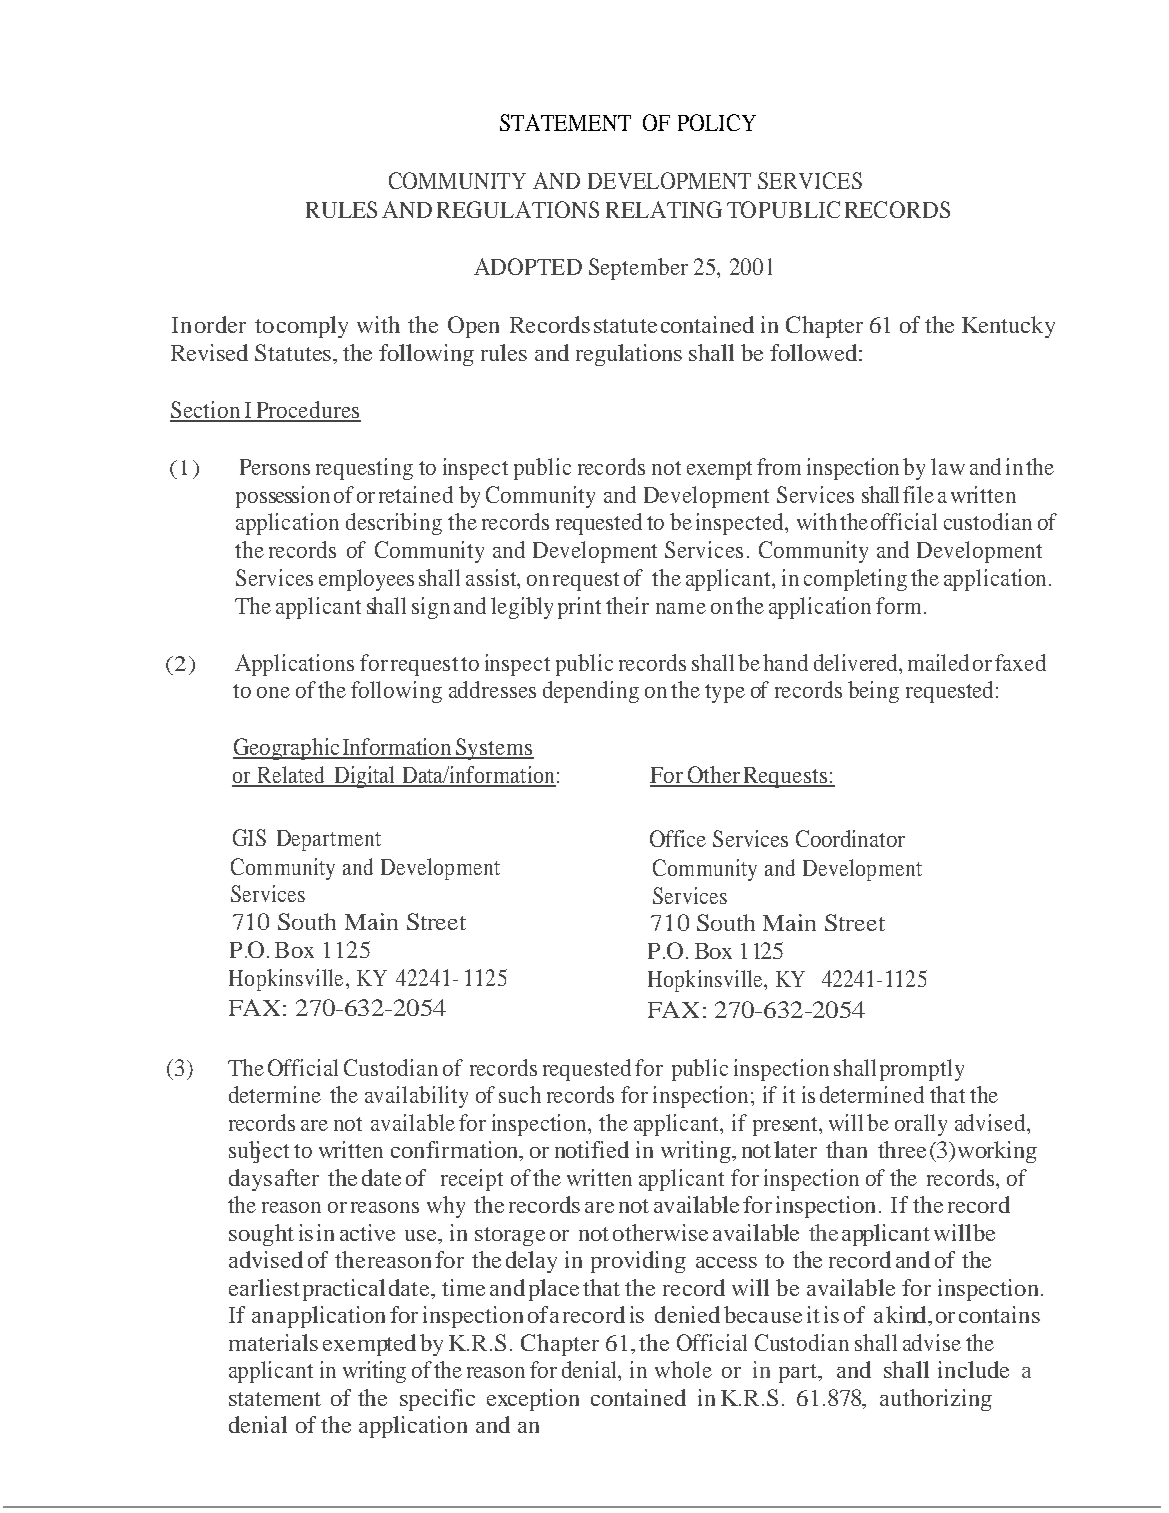  What do you see at coordinates (591, 692) in the screenshot?
I see `depending` at bounding box center [591, 692].
